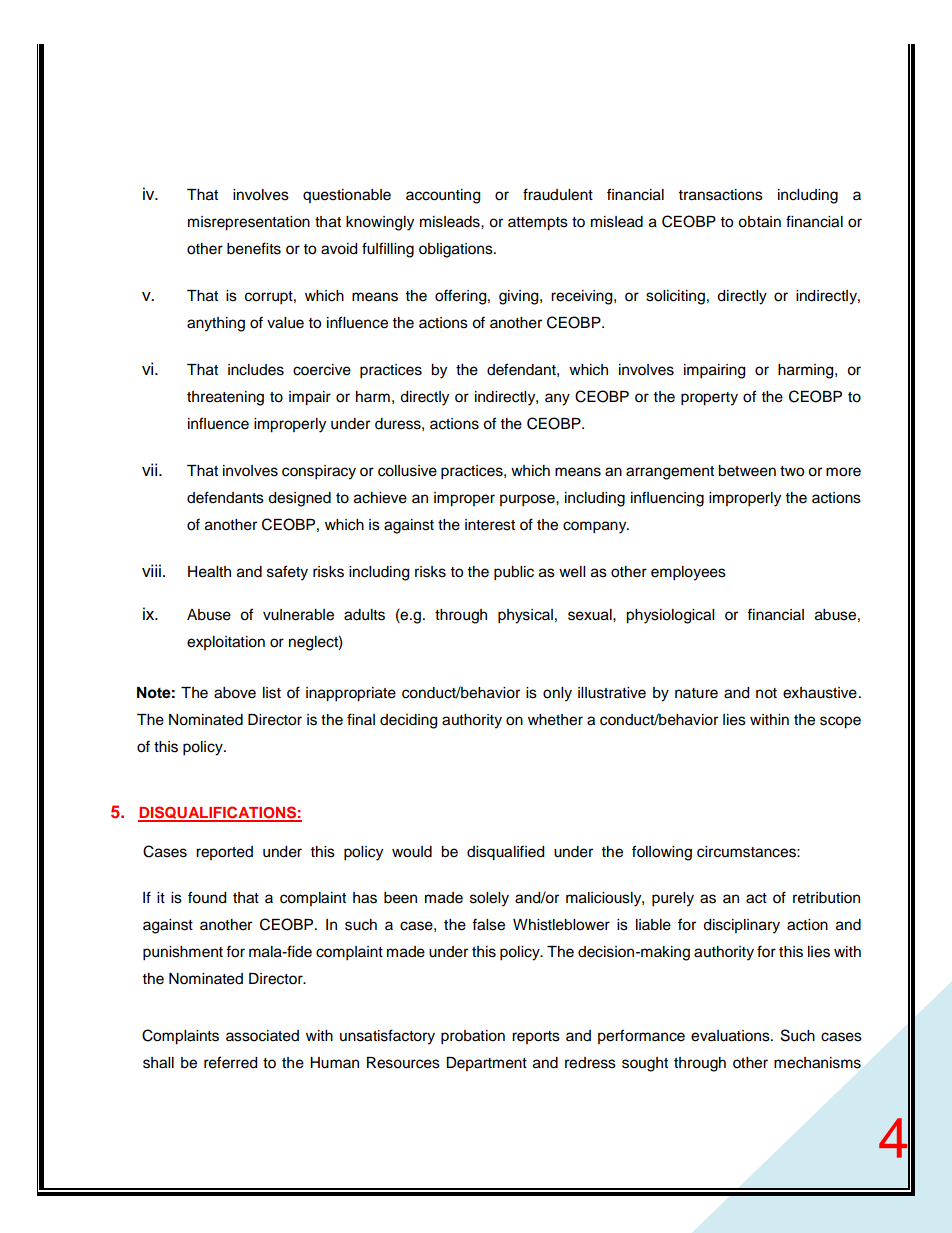 This page has width=952, height=1233. What do you see at coordinates (759, 222) in the page?
I see `obtain` at bounding box center [759, 222].
